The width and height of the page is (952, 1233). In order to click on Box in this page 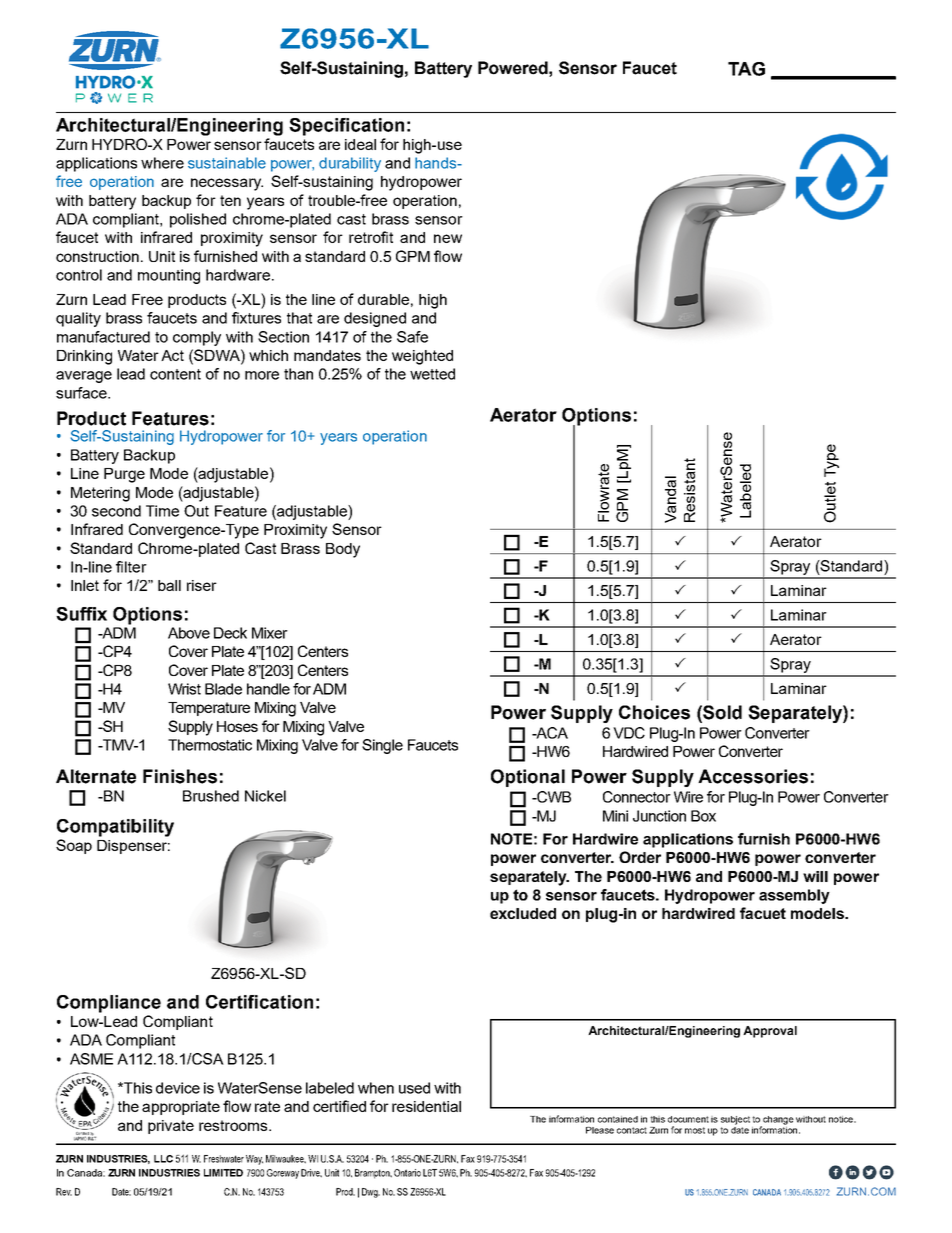, I will do `click(703, 816)`.
